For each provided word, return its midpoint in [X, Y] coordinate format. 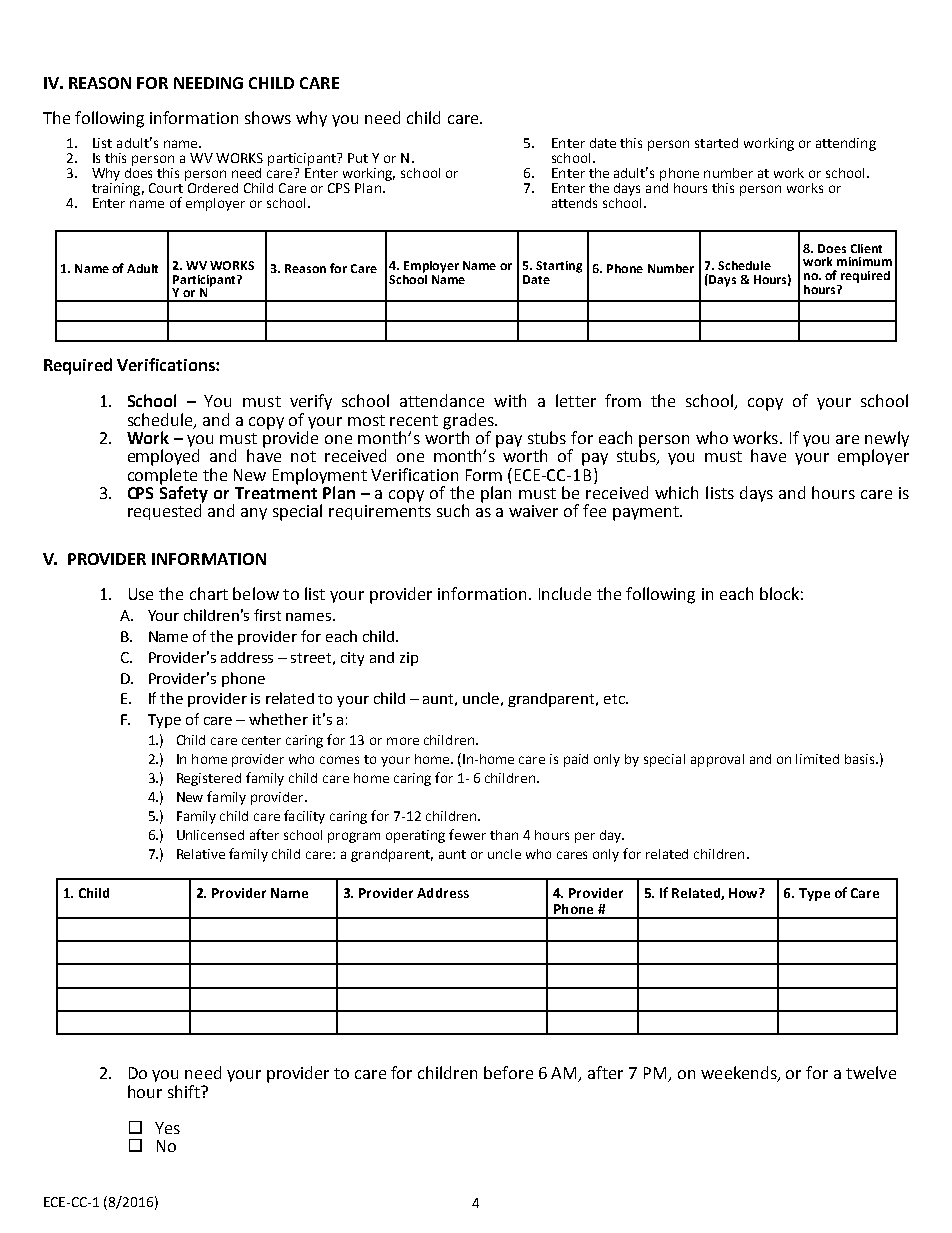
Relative [201, 854]
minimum [864, 261]
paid [576, 760]
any [254, 514]
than [504, 835]
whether [278, 719]
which [676, 492]
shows [268, 117]
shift [185, 1091]
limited [817, 759]
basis [861, 759]
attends [574, 203]
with [510, 400]
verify [311, 402]
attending [846, 144]
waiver [533, 511]
